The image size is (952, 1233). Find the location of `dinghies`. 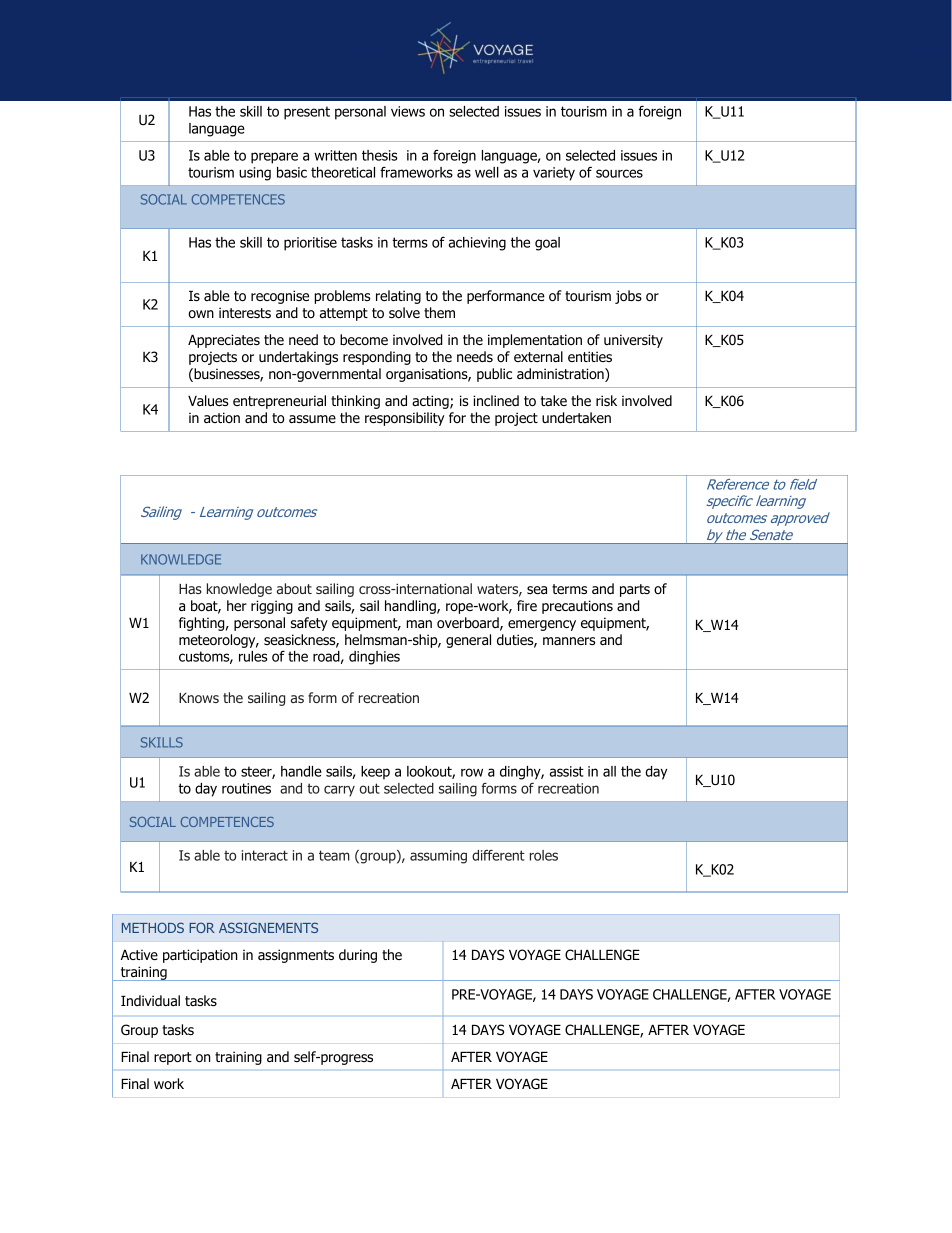

dinghies is located at coordinates (374, 658).
